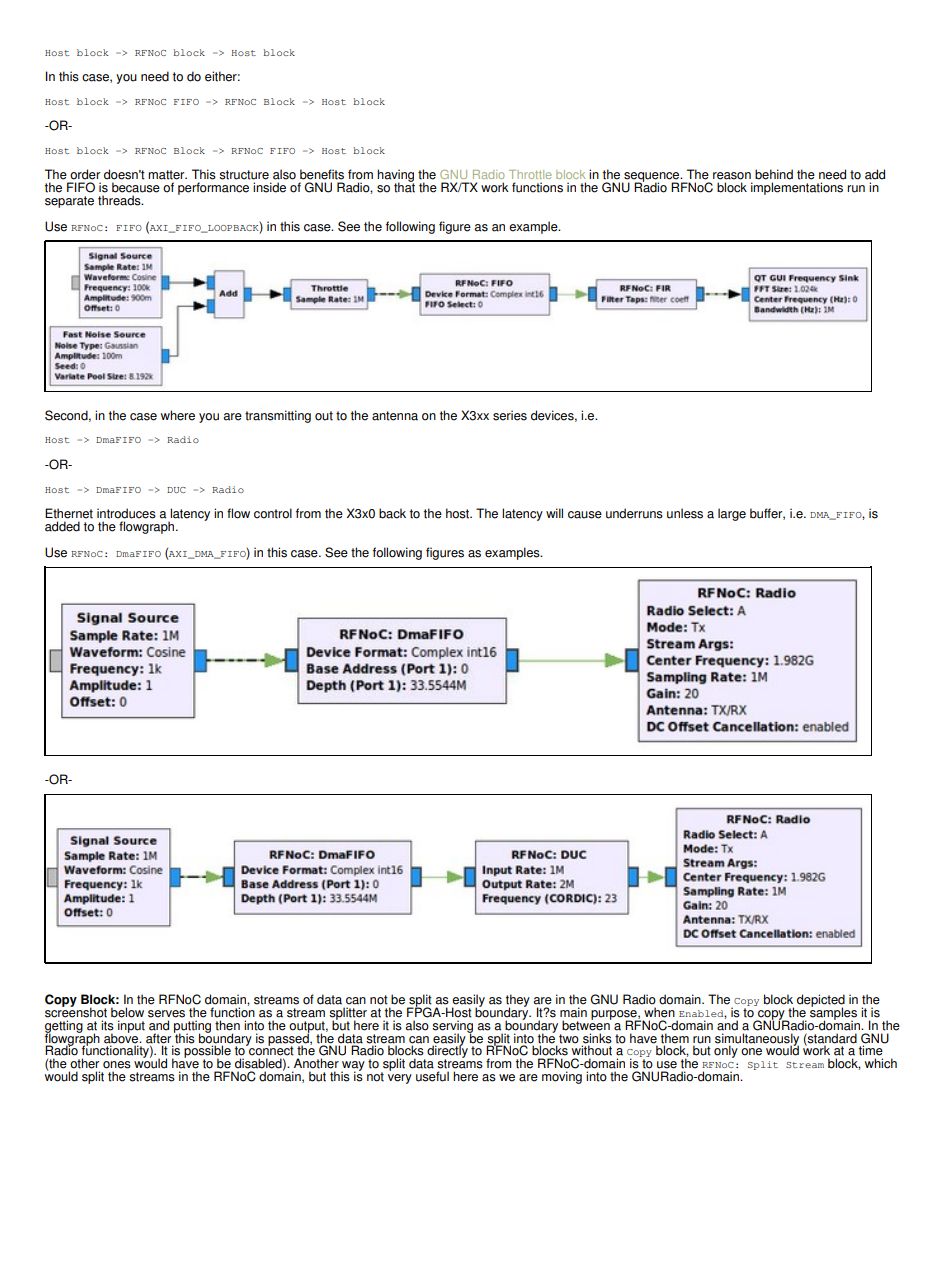  What do you see at coordinates (117, 1065) in the document?
I see `ones` at bounding box center [117, 1065].
